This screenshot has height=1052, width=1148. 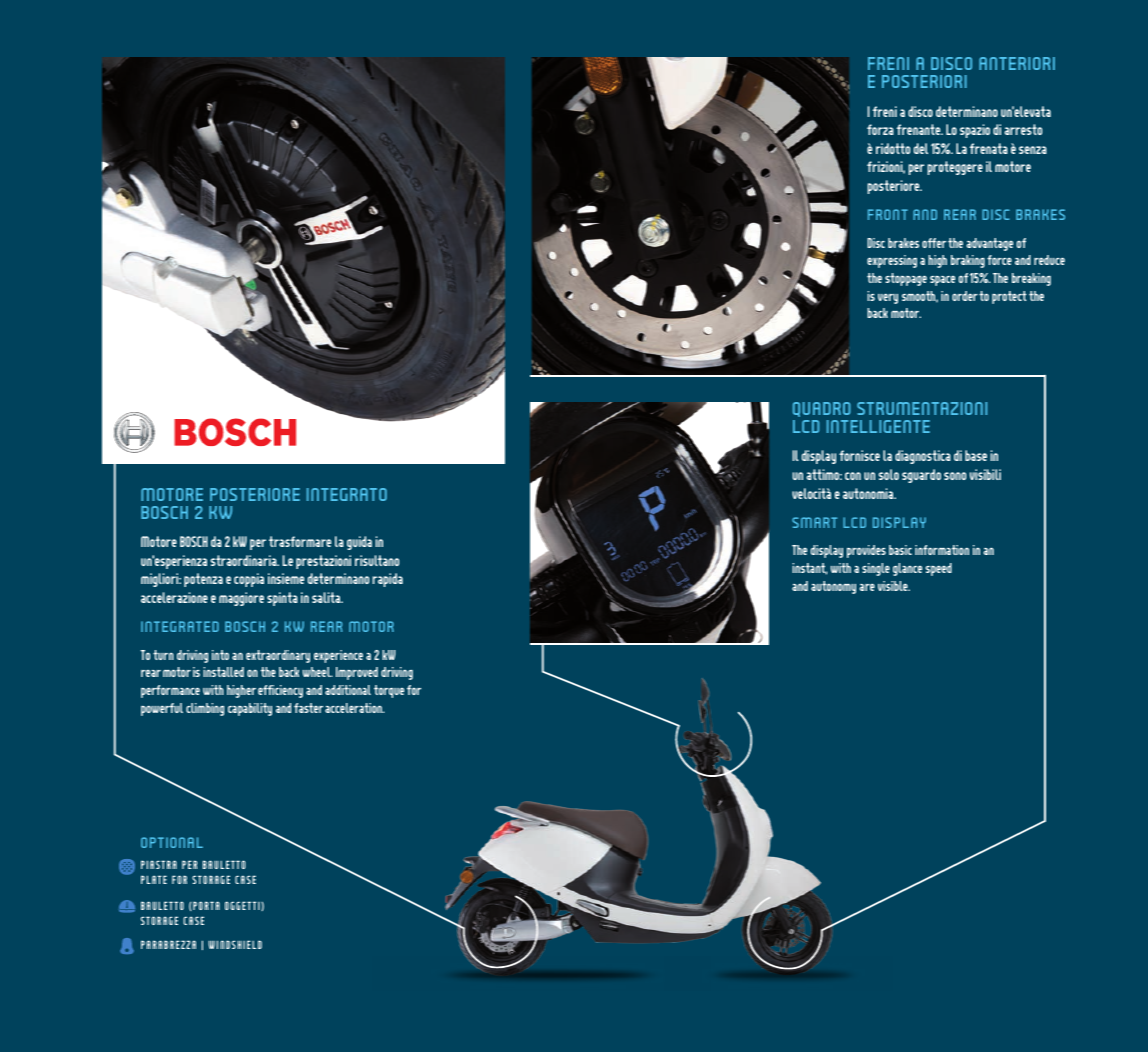 What do you see at coordinates (389, 691) in the screenshot?
I see `torque` at bounding box center [389, 691].
